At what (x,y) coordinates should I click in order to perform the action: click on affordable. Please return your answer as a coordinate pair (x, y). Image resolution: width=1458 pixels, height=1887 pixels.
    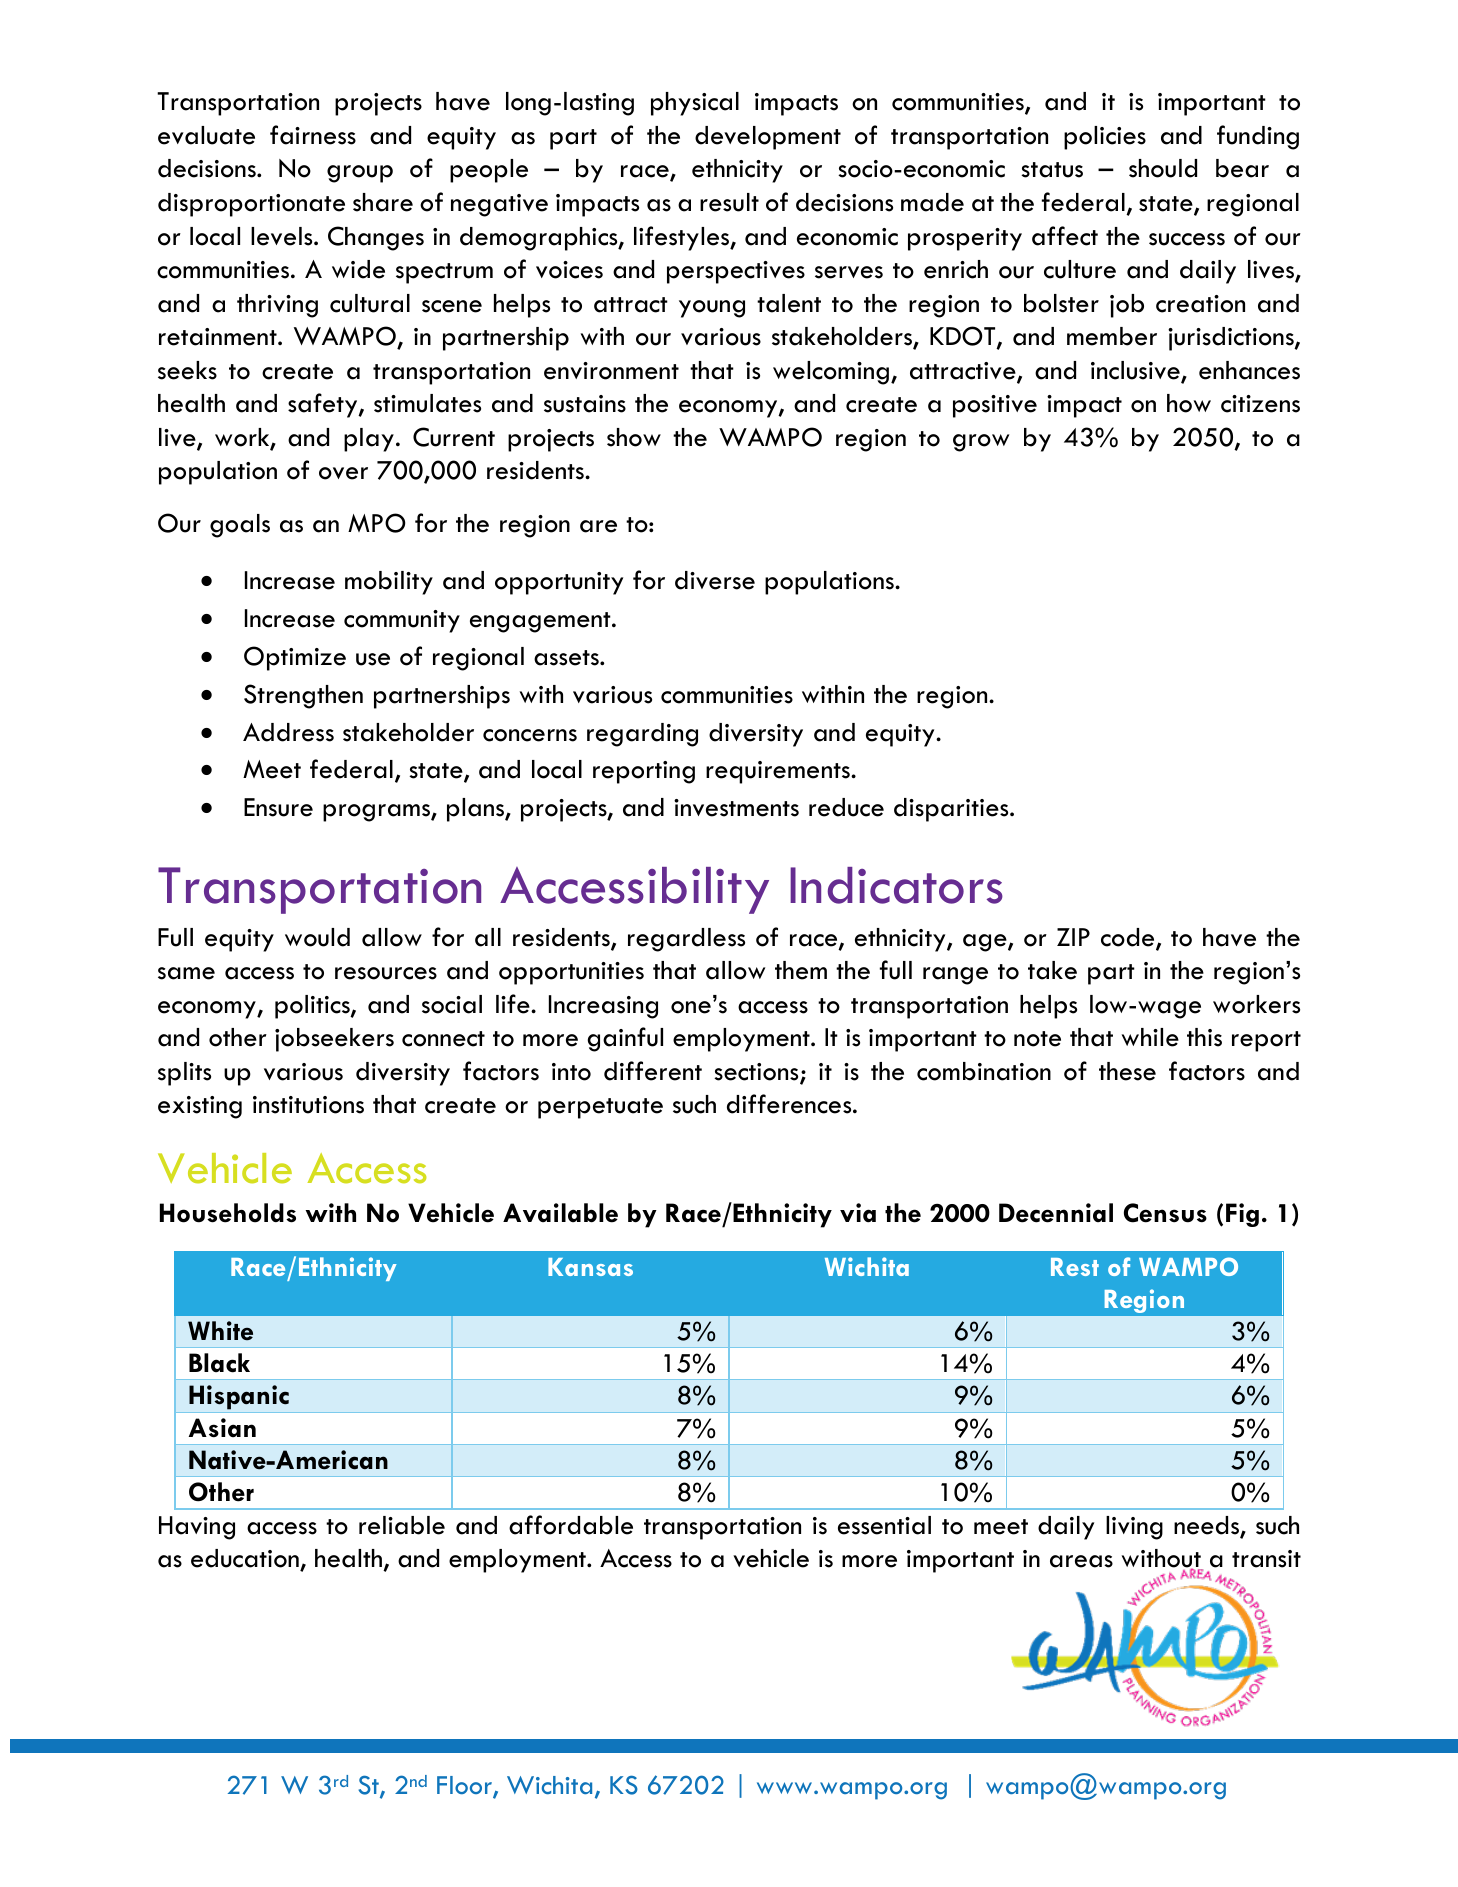
    Looking at the image, I should click on (571, 1525).
